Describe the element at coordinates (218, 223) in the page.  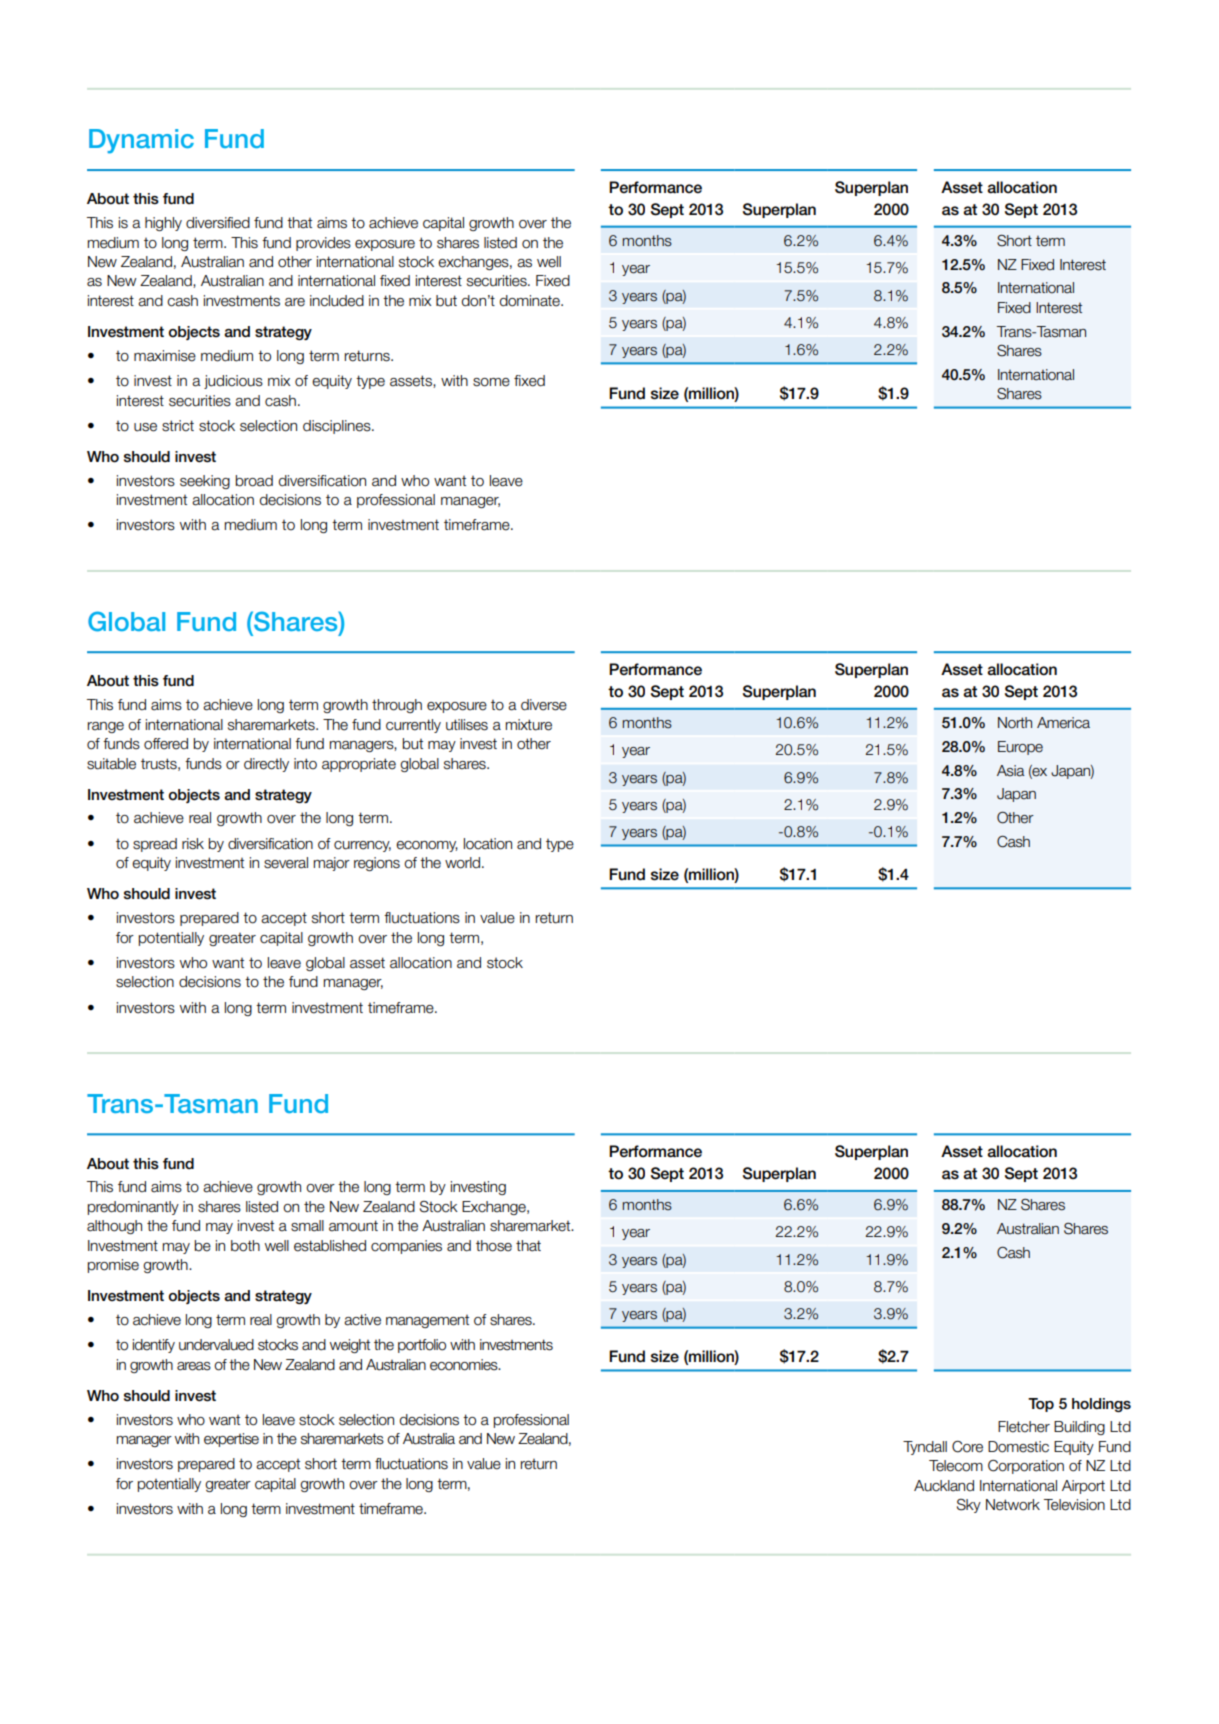
I see `diversified` at that location.
